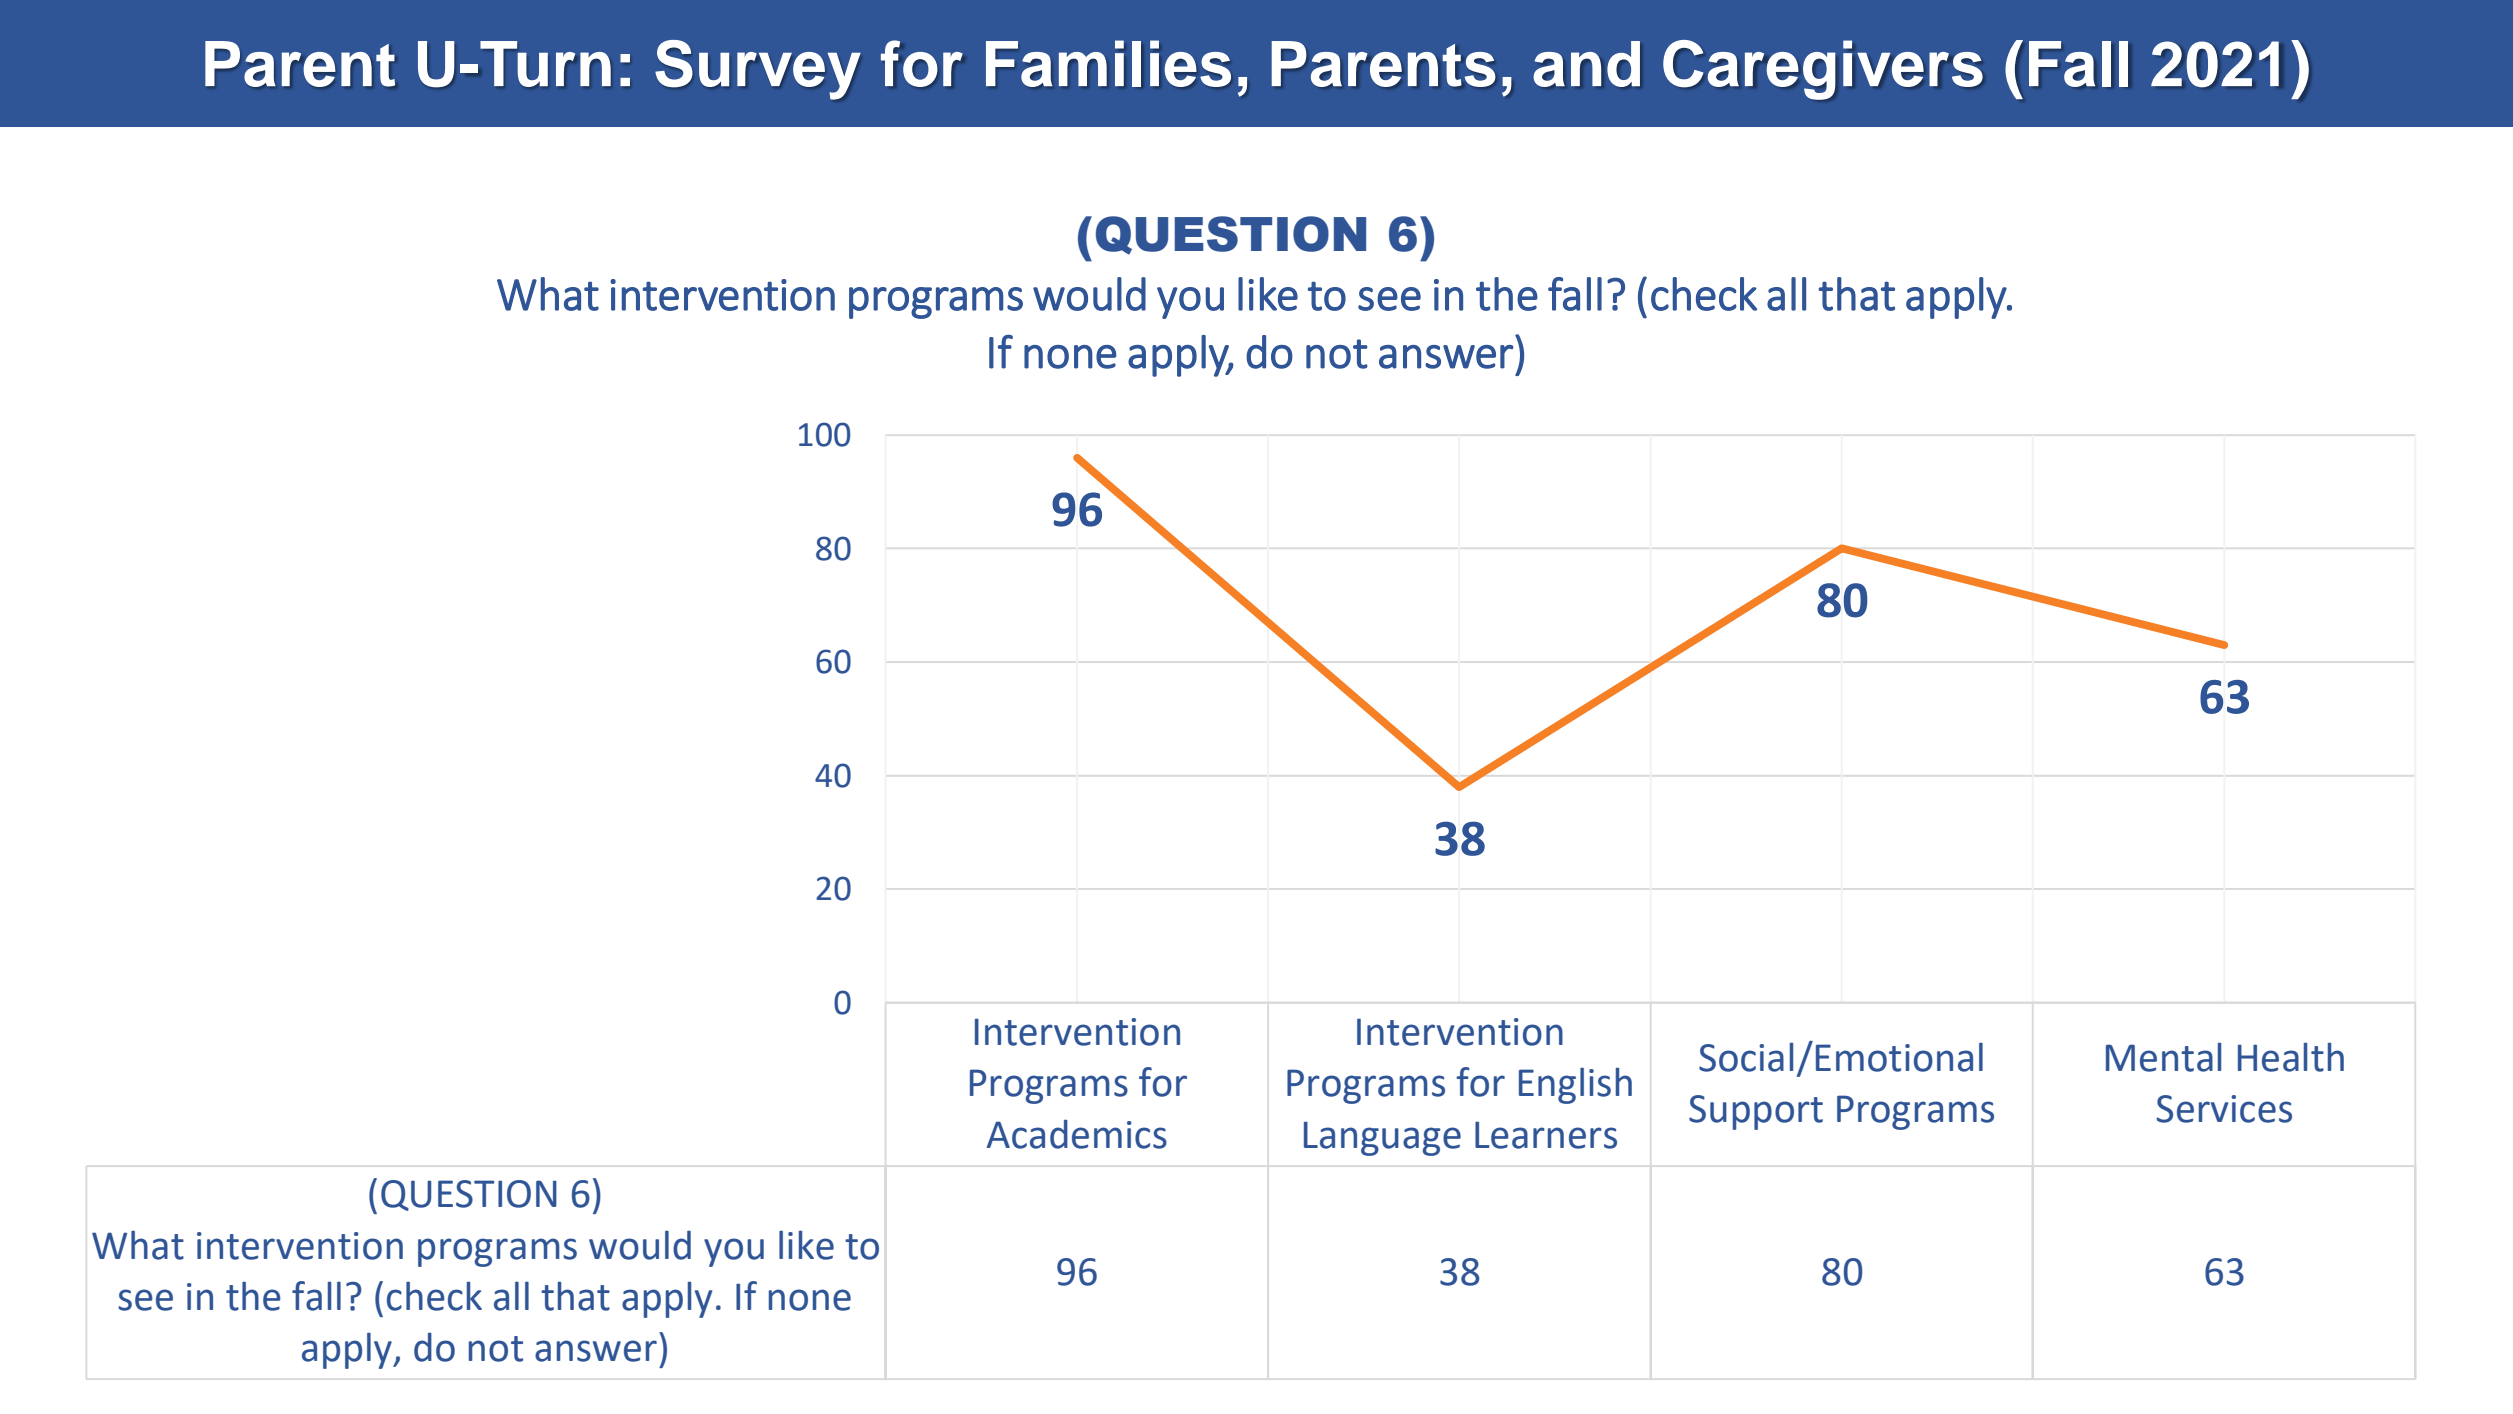  I want to click on and, so click(1586, 64).
